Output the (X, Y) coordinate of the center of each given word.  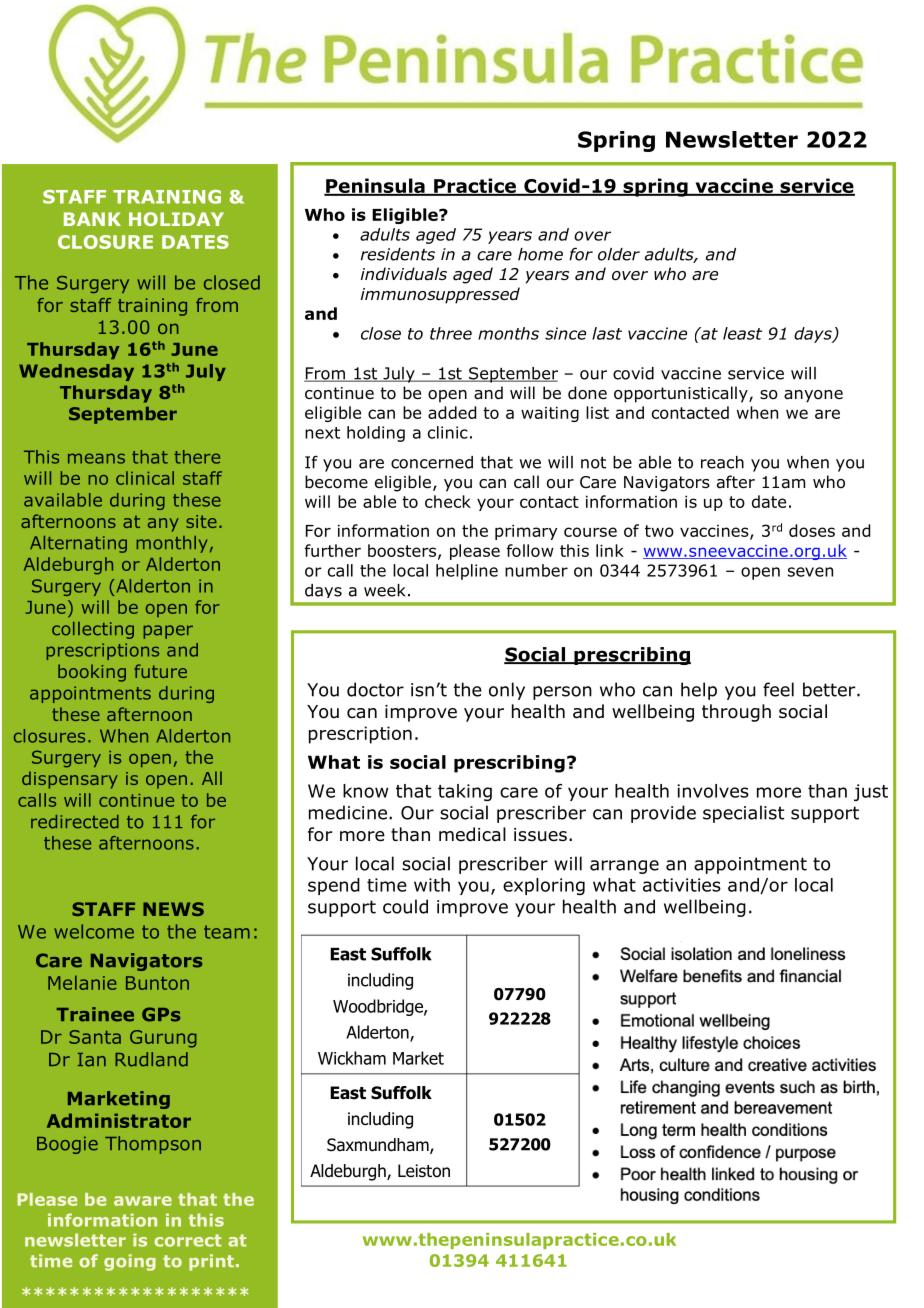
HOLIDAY (176, 219)
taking (465, 792)
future (160, 671)
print (211, 1262)
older (619, 254)
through (736, 713)
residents (398, 254)
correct (188, 1240)
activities (682, 885)
